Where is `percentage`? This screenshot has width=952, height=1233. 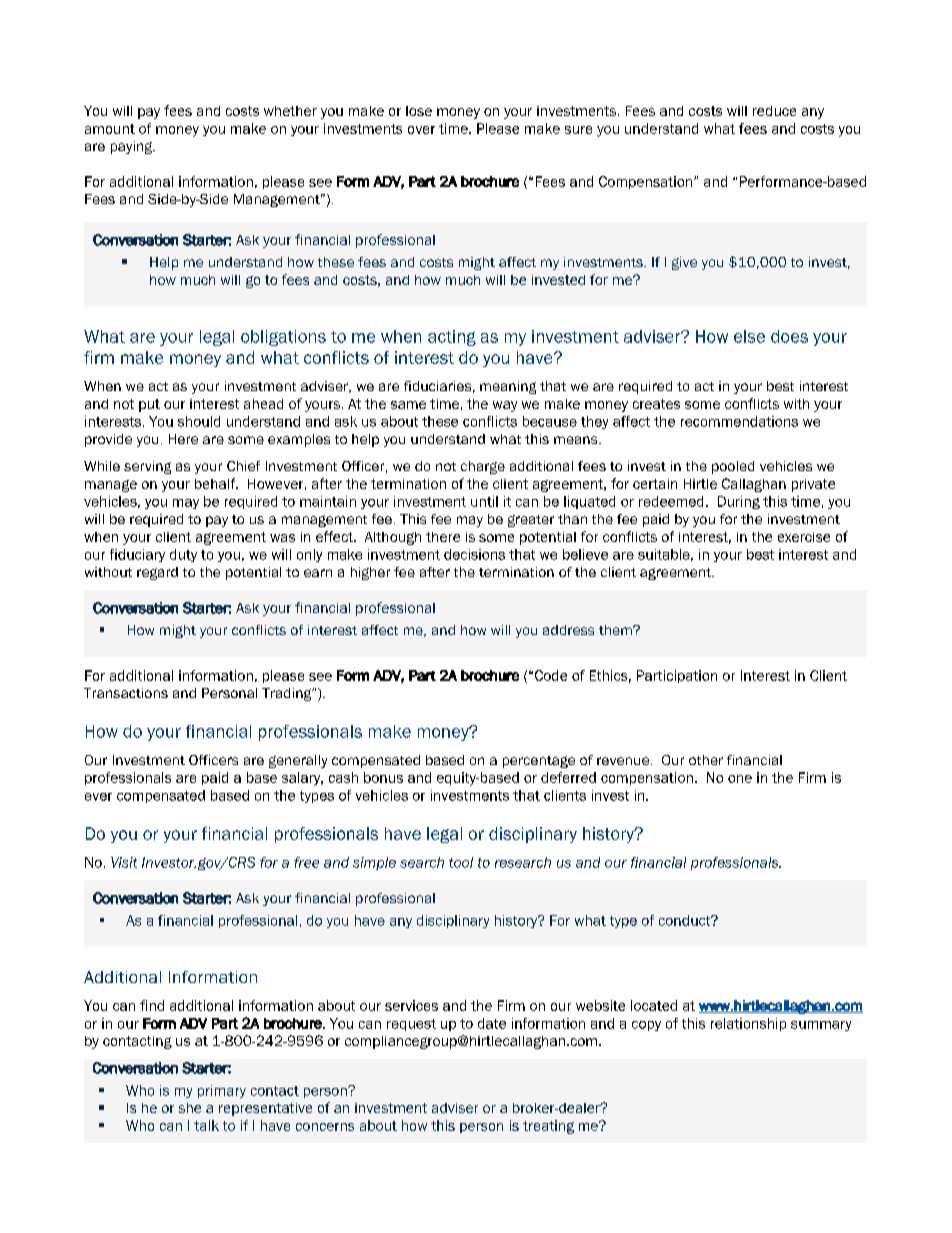 percentage is located at coordinates (539, 762).
